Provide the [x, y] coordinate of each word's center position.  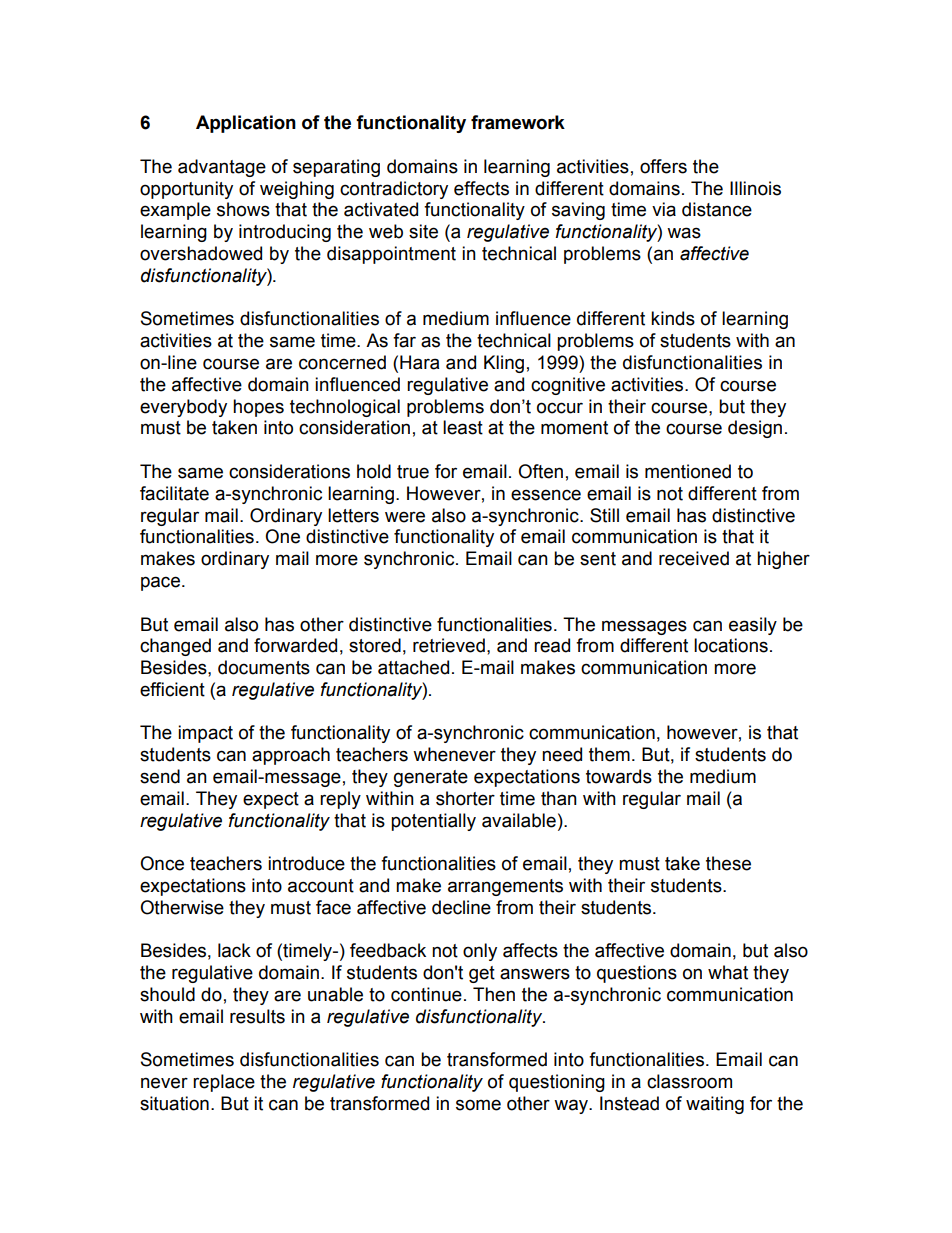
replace [224, 1083]
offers [663, 166]
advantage [222, 168]
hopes [258, 408]
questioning [557, 1083]
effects [481, 188]
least [463, 427]
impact [205, 734]
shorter [465, 798]
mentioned [688, 471]
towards [619, 776]
